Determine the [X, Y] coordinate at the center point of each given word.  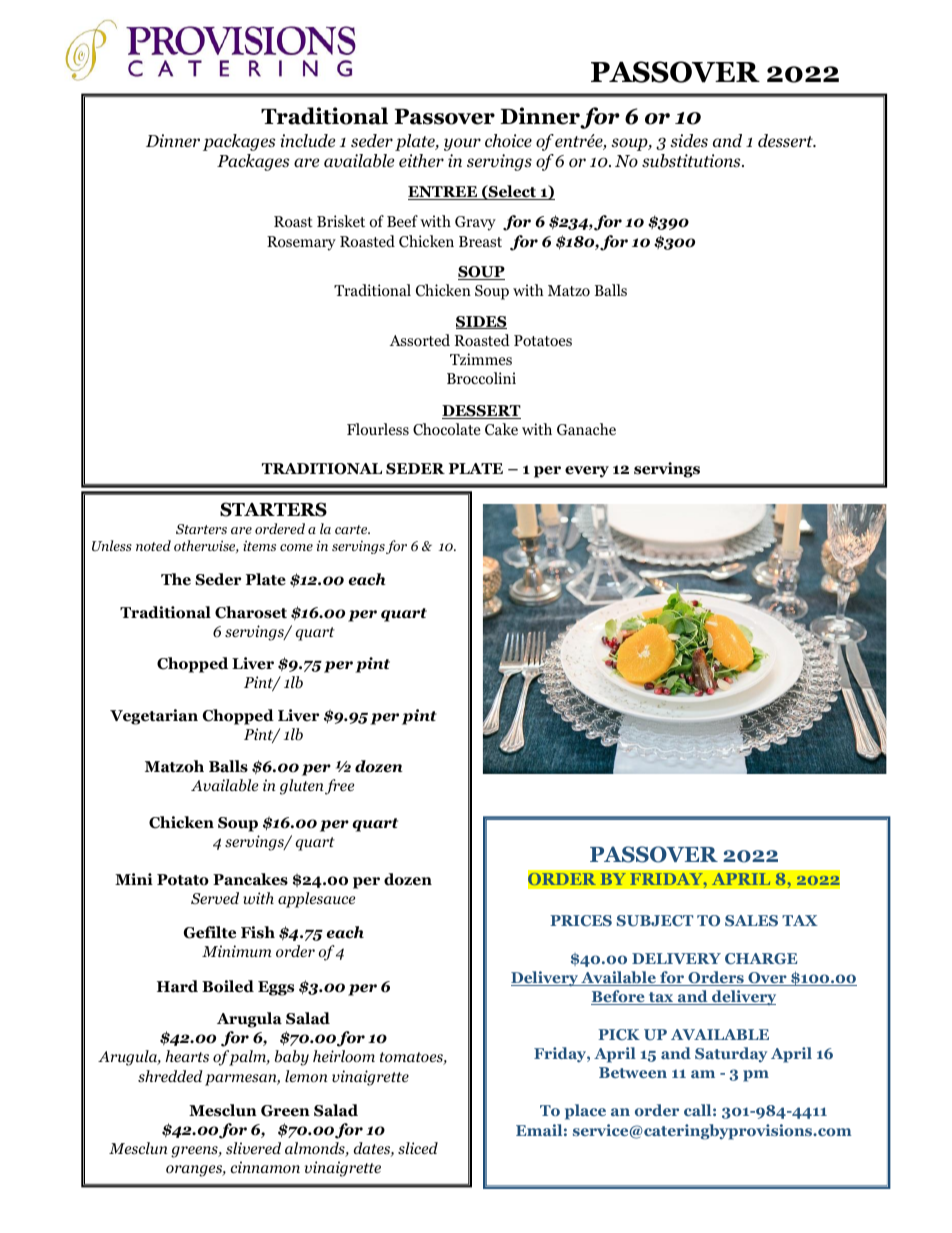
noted [153, 545]
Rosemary [301, 243]
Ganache [586, 429]
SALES [751, 920]
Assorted [420, 340]
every [587, 472]
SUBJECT [655, 921]
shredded [170, 1076]
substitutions [692, 161]
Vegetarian [154, 717]
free [339, 787]
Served [215, 898]
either [421, 161]
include [308, 140]
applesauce [316, 900]
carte [352, 529]
